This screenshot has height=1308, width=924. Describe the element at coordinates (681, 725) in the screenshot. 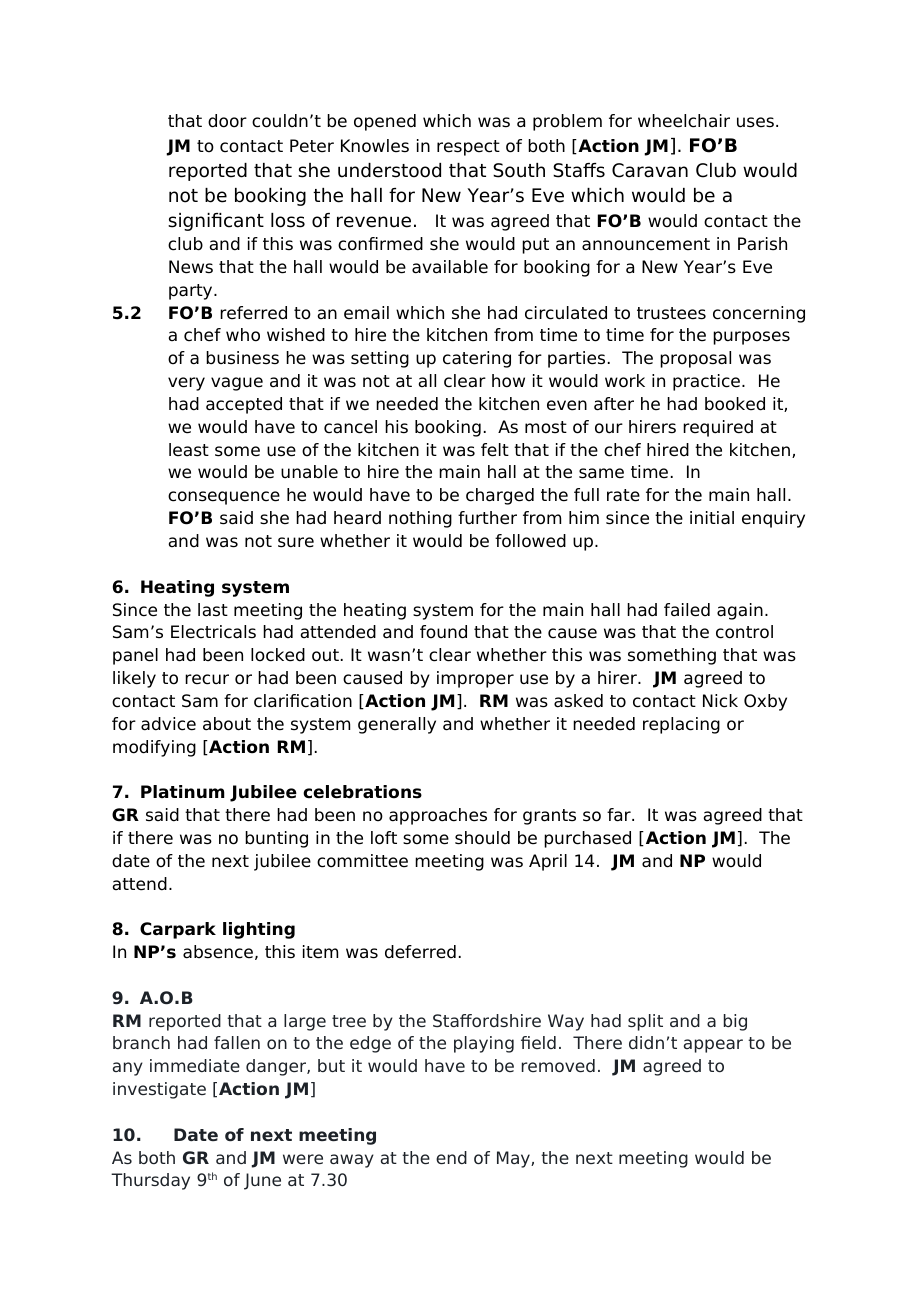

I see `replacing` at that location.
